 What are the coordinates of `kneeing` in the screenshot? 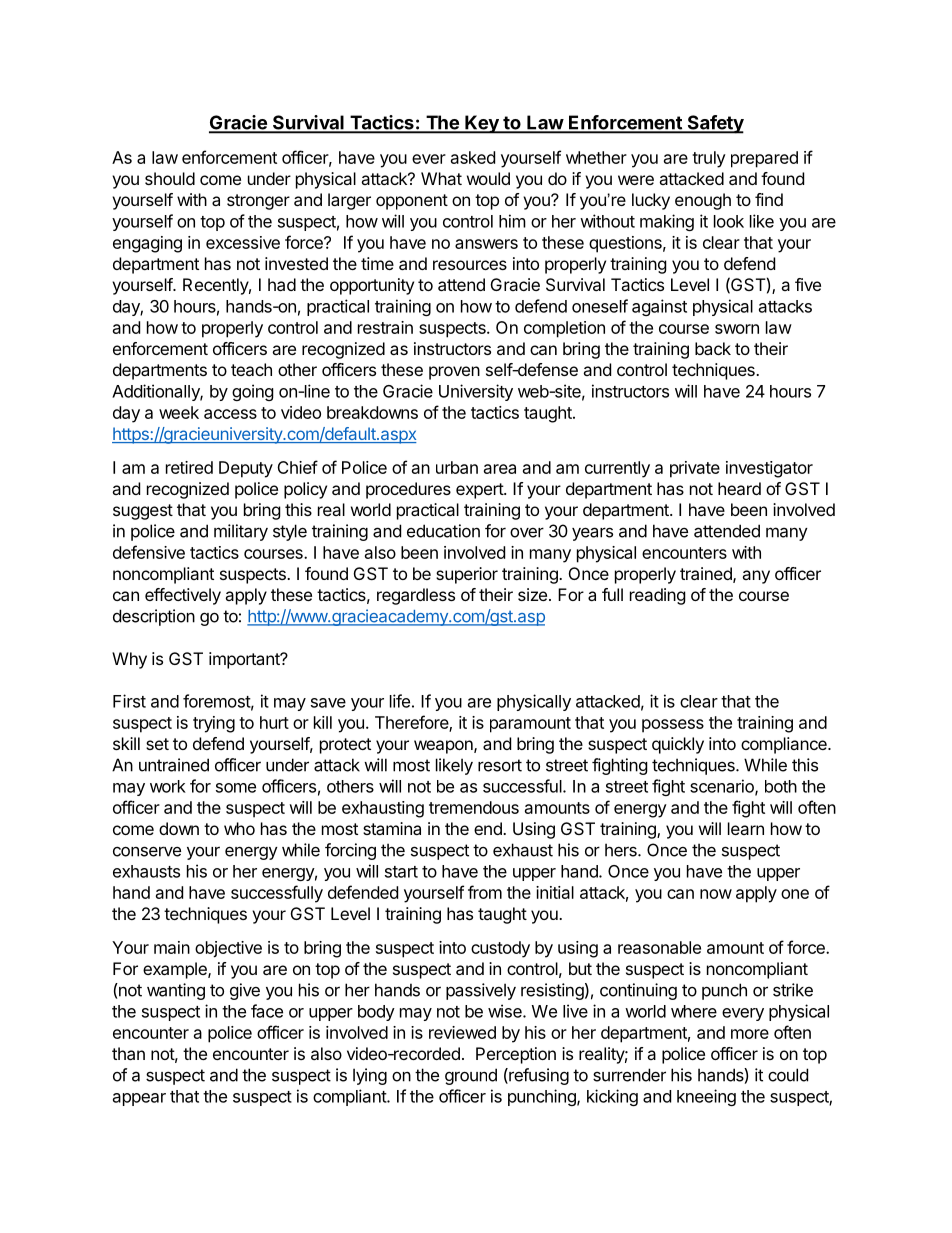 It's located at (706, 1097).
